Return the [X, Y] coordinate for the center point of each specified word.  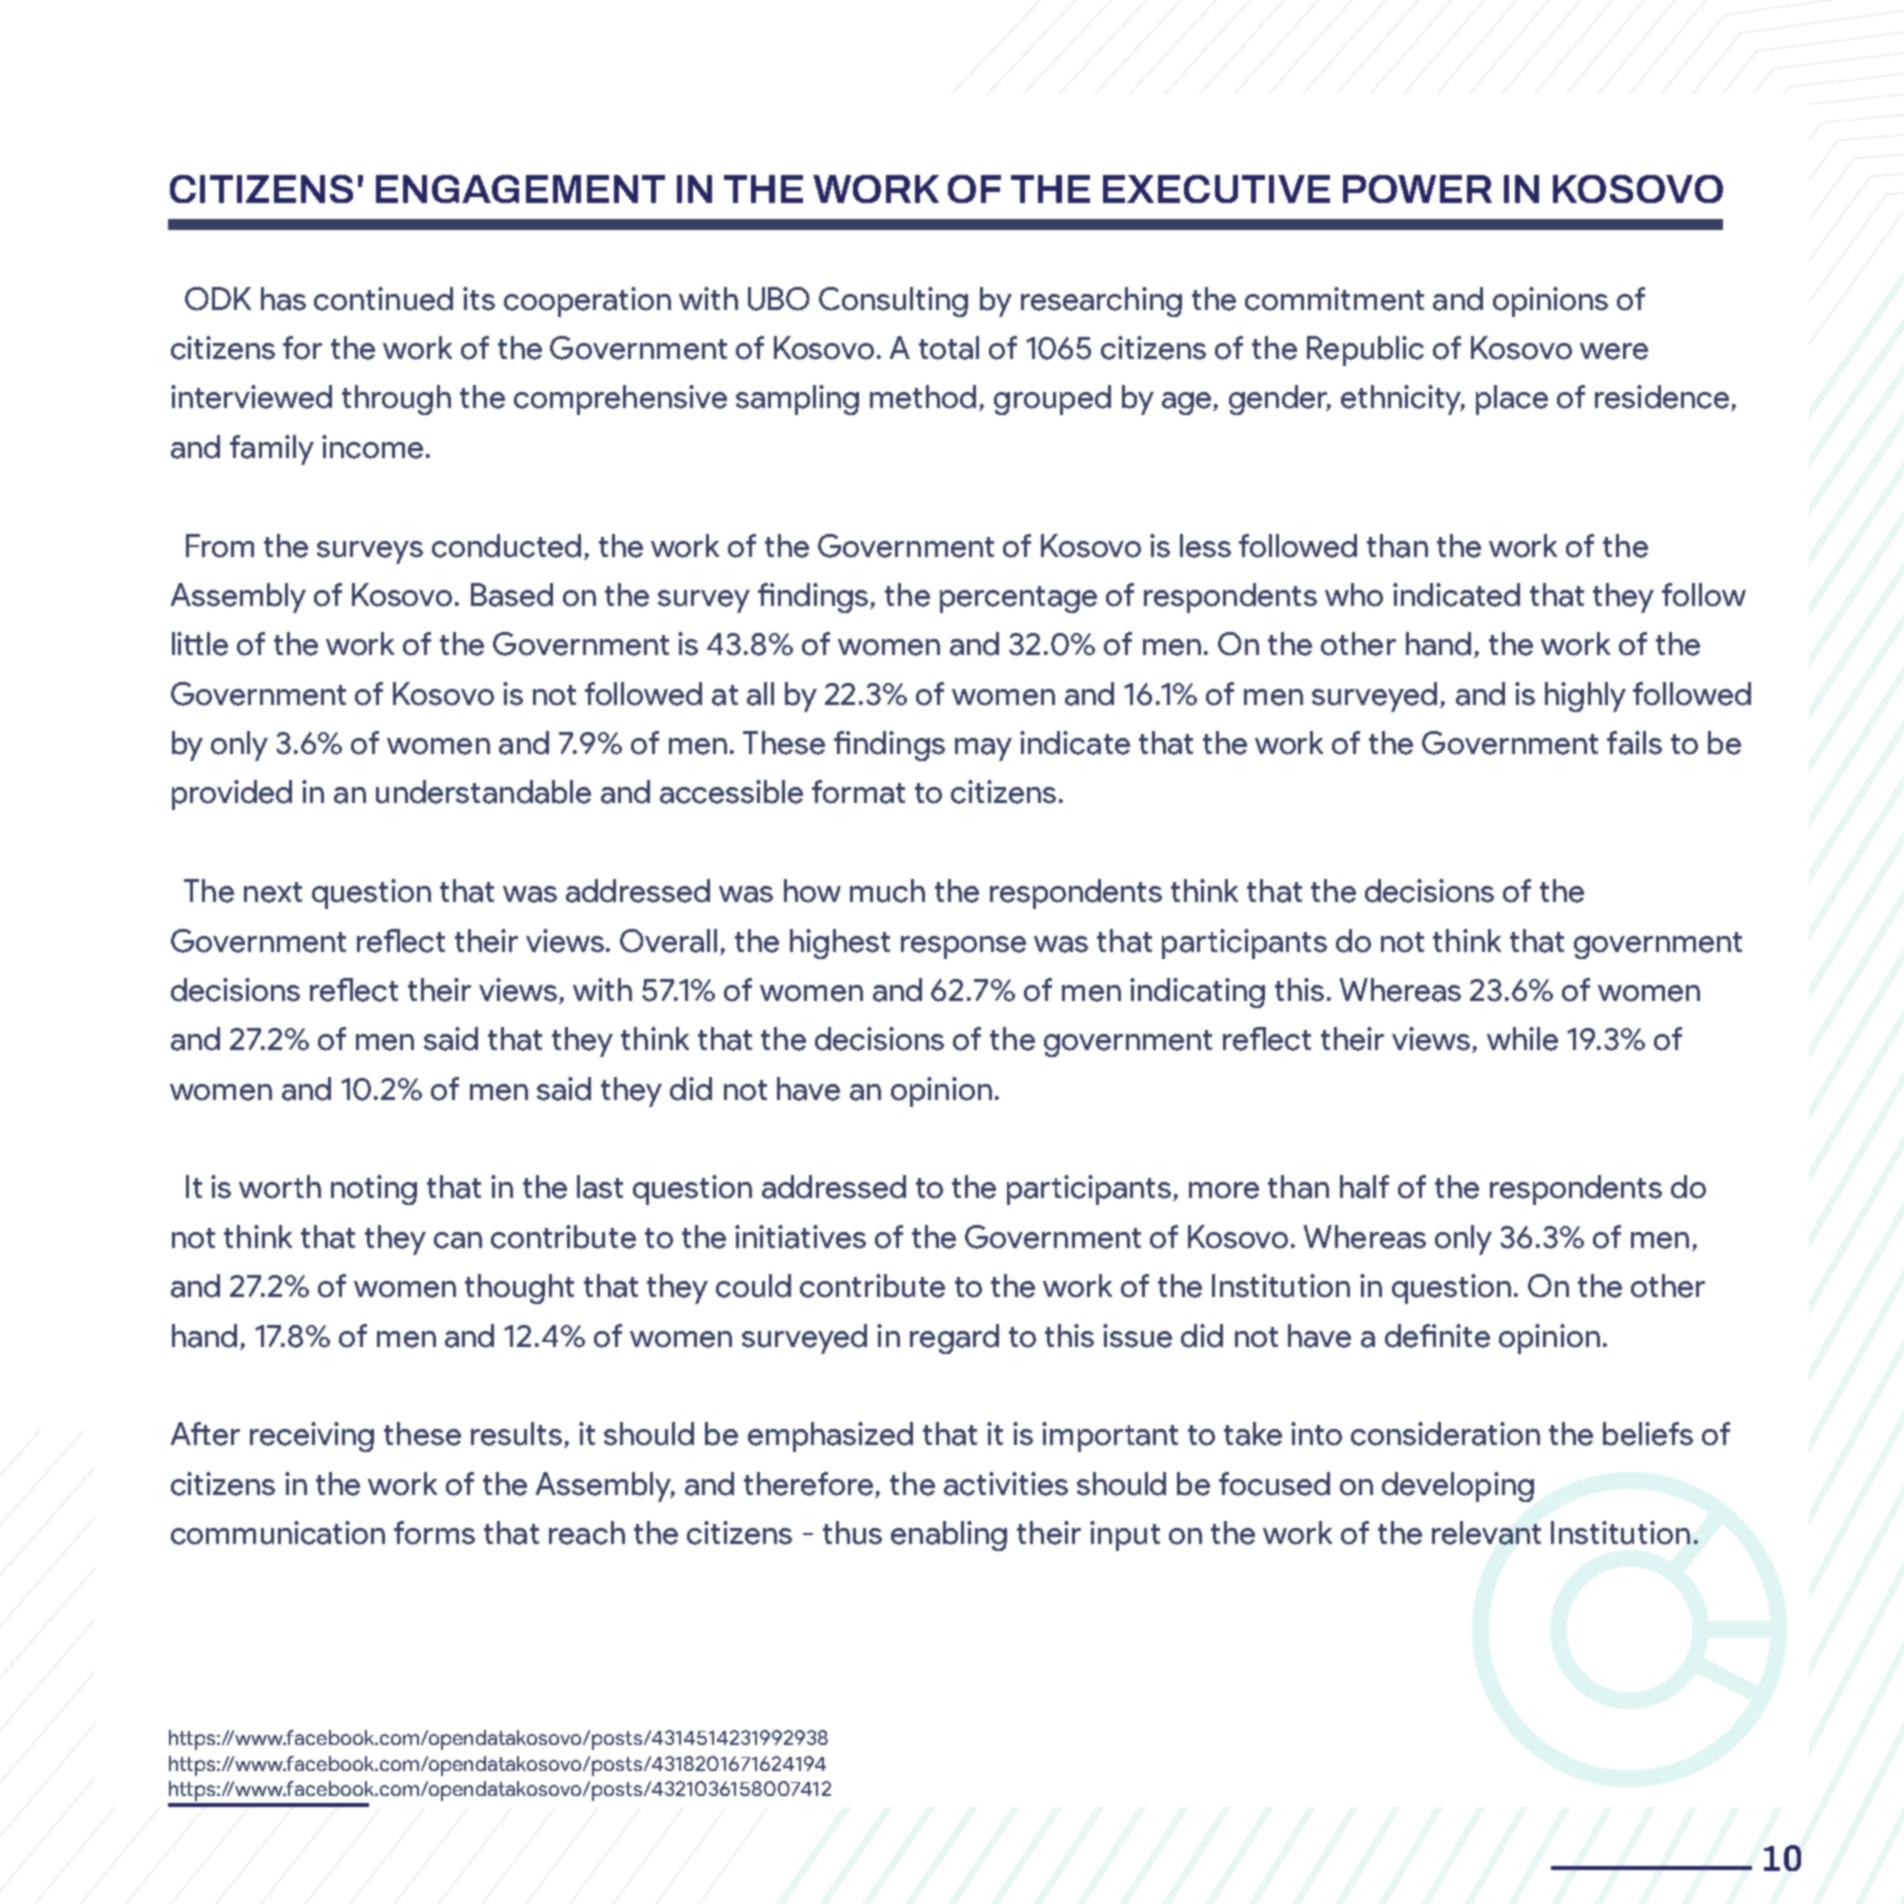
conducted [506, 546]
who [1354, 595]
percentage [1018, 599]
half [1364, 1187]
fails [1634, 743]
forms [434, 1533]
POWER [1417, 189]
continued [383, 299]
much [887, 891]
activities [1006, 1484]
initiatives [800, 1237]
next [273, 892]
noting [374, 1190]
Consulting [893, 302]
